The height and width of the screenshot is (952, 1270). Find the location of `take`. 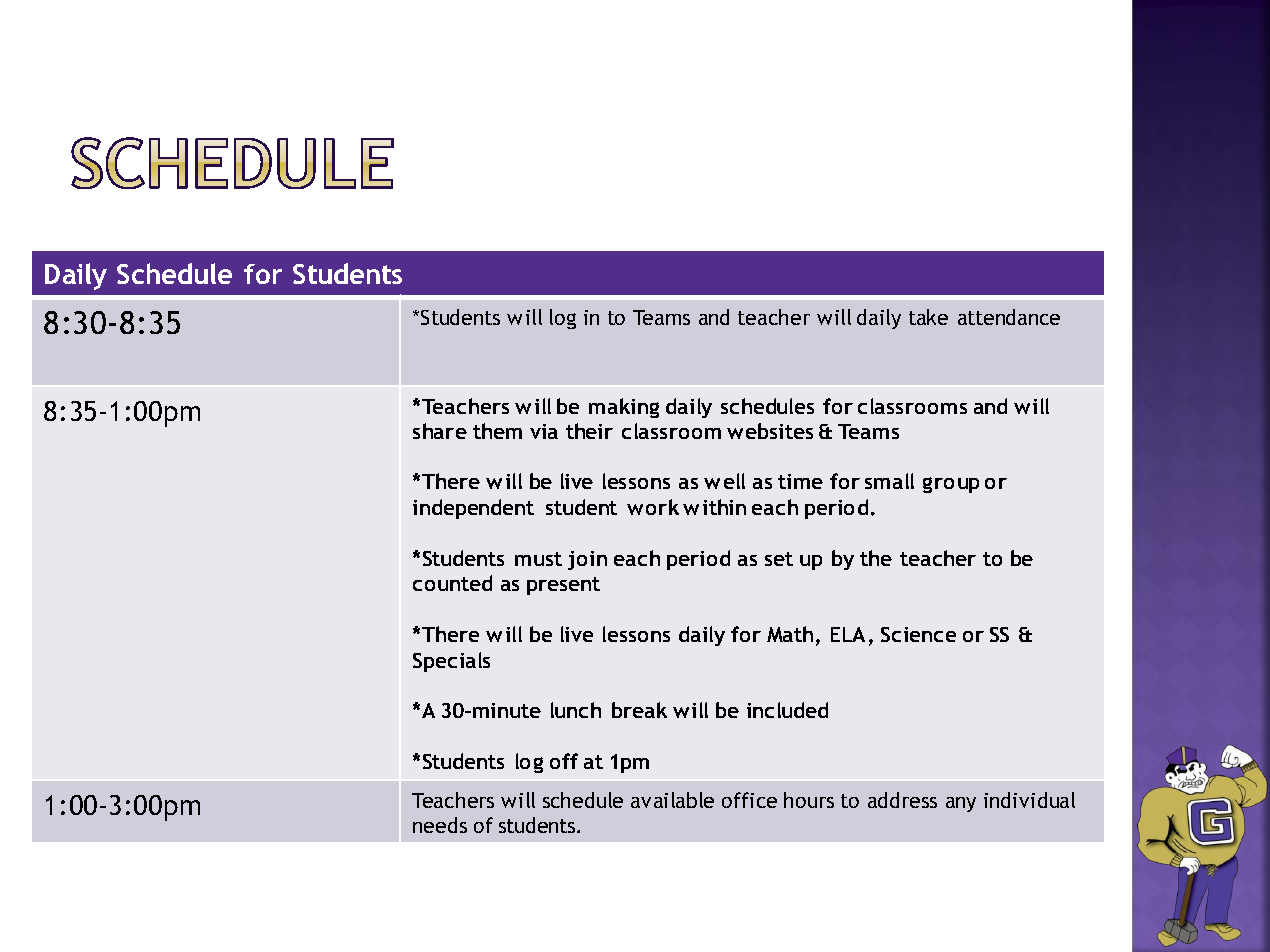

take is located at coordinates (928, 317).
